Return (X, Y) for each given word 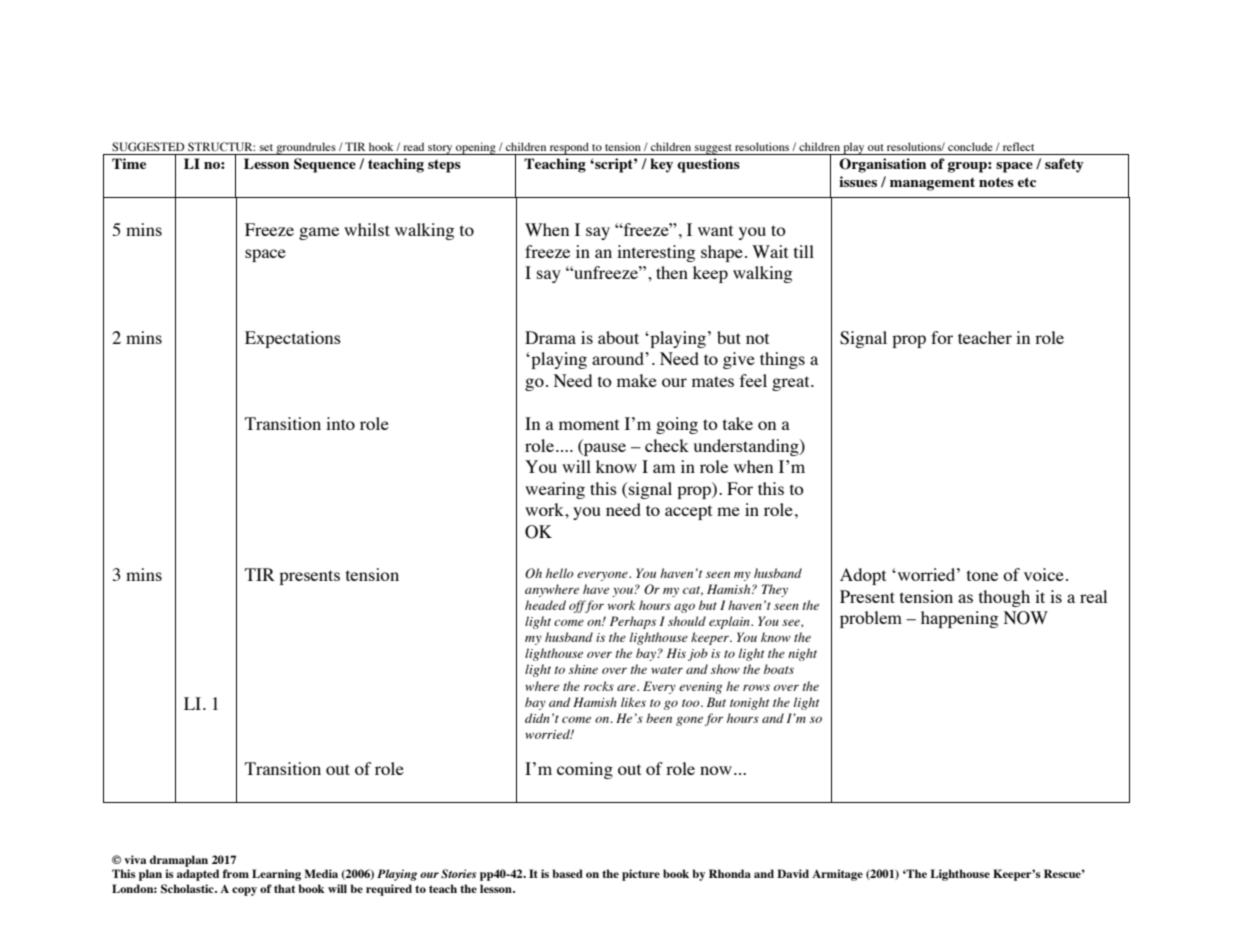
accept (688, 512)
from (236, 873)
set (266, 147)
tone (982, 575)
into (340, 423)
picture (641, 875)
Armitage (837, 875)
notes (996, 182)
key (661, 165)
